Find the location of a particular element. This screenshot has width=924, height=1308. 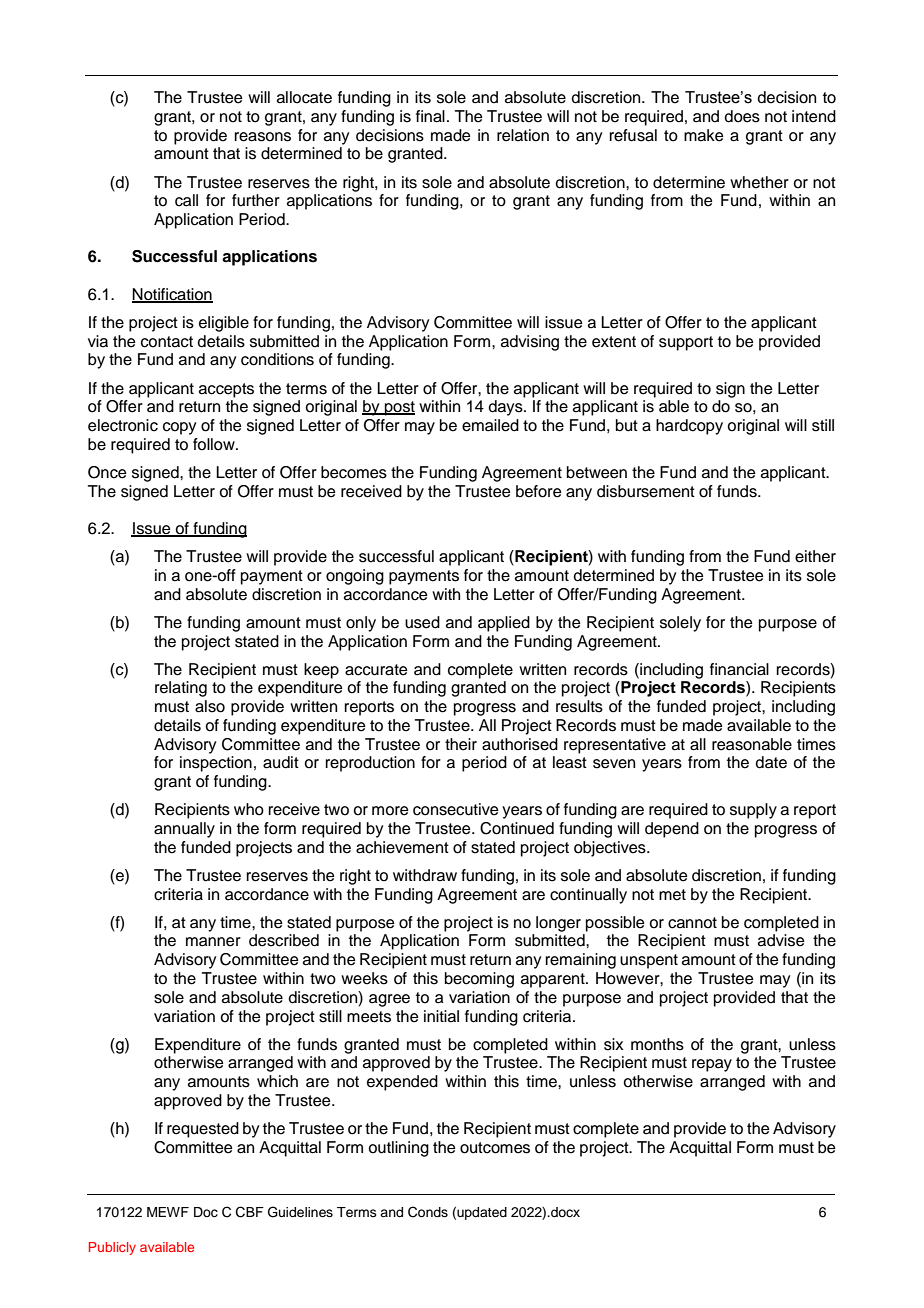

does is located at coordinates (742, 116).
